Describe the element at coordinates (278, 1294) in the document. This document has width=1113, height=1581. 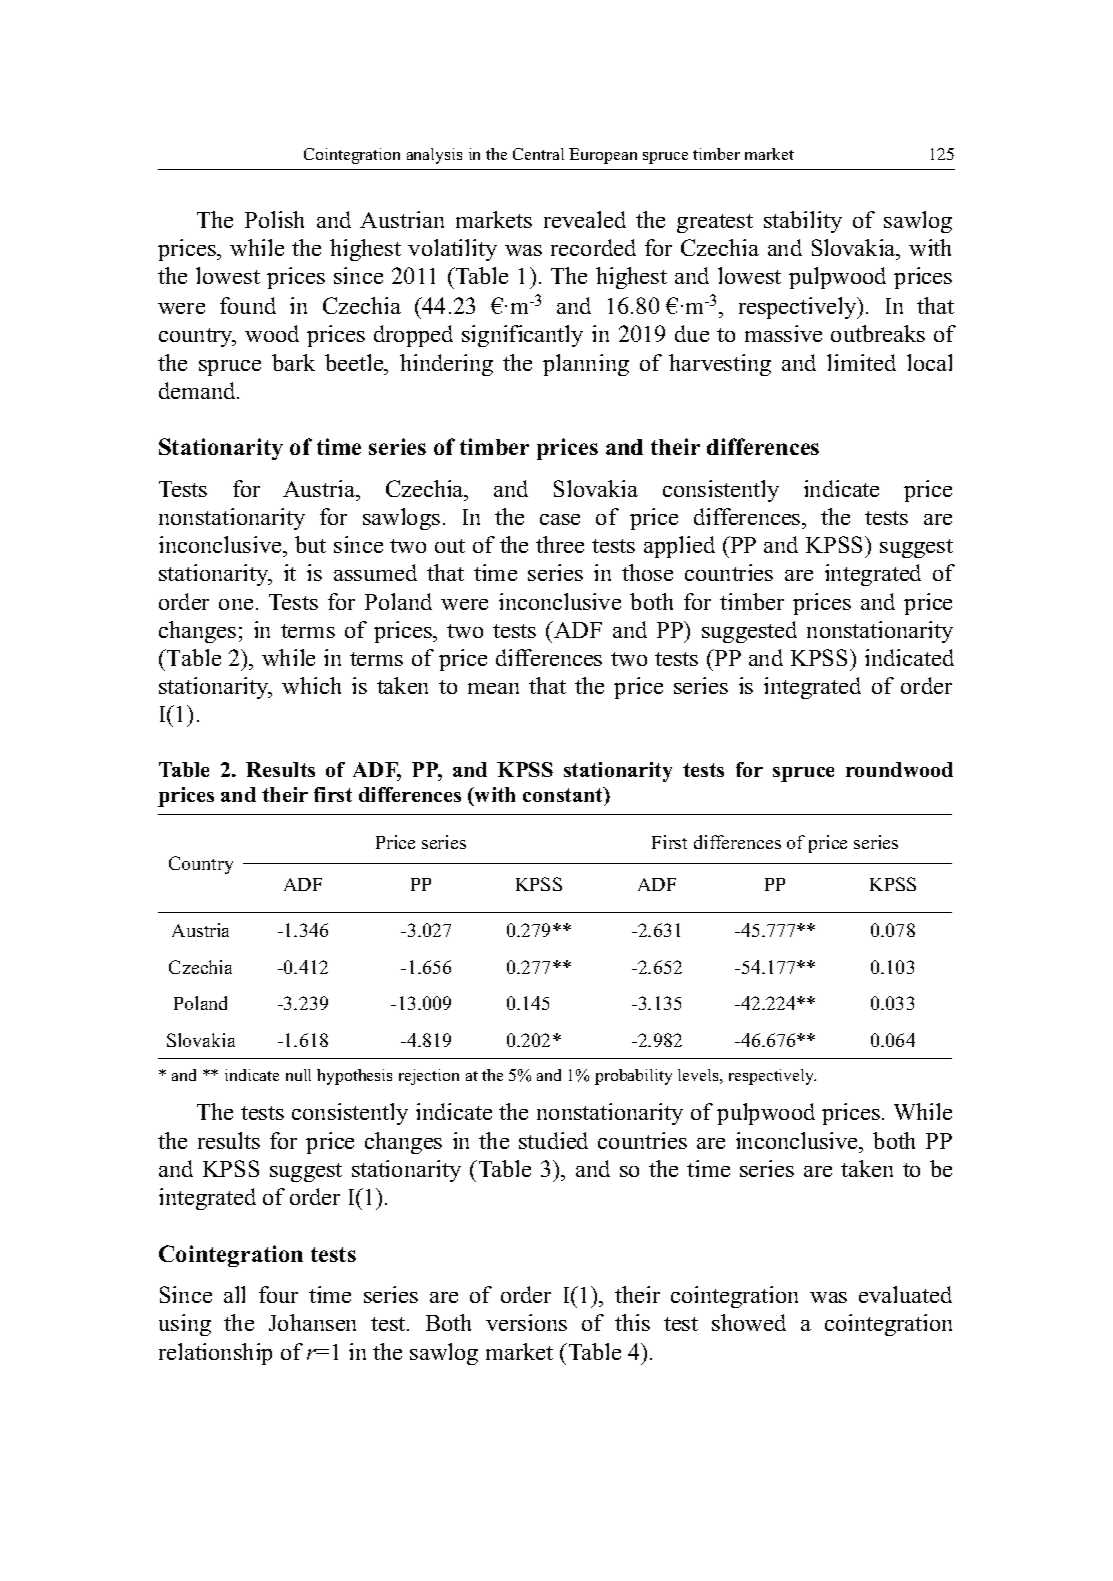
I see `four` at that location.
